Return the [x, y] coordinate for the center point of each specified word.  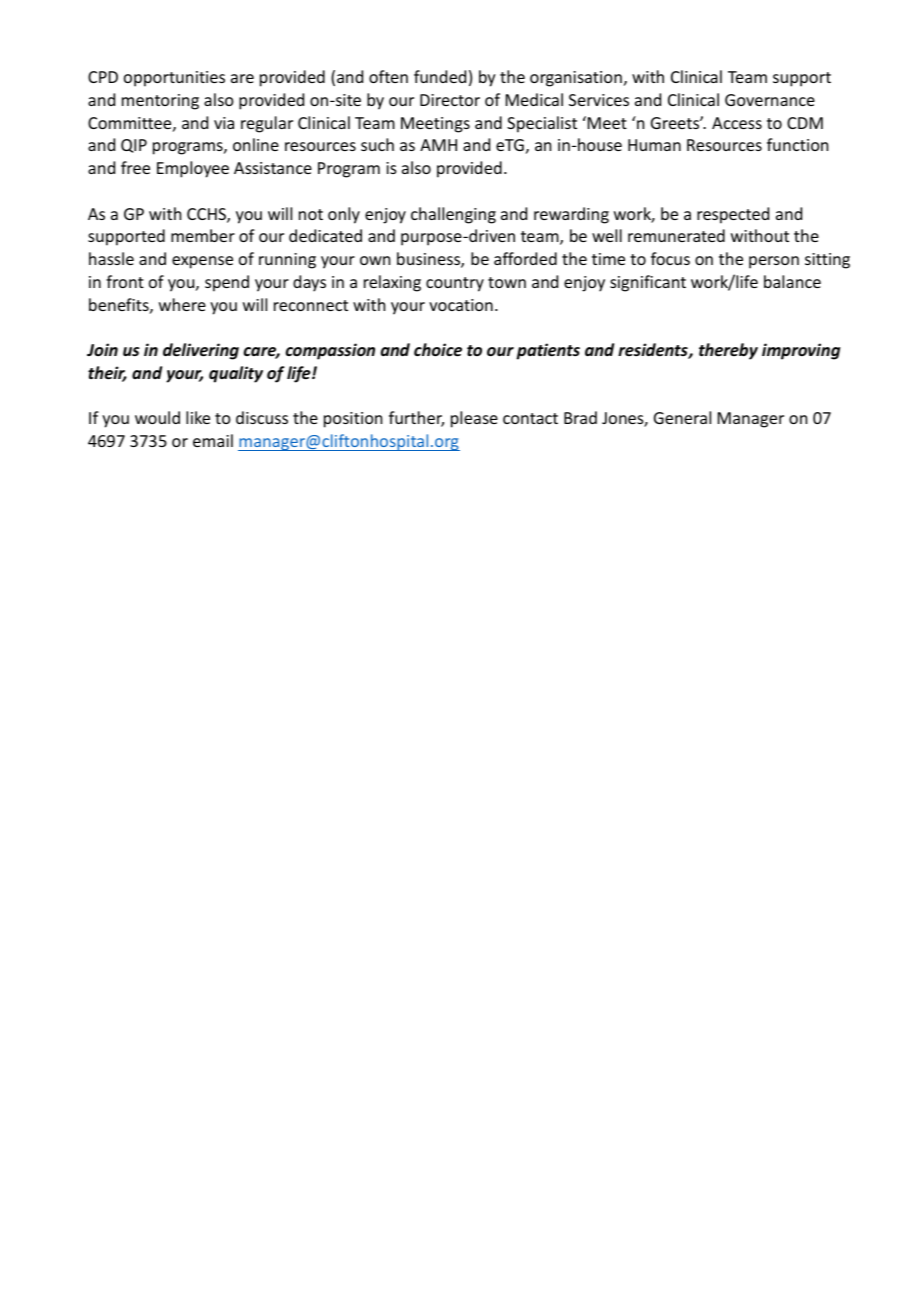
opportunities [174, 79]
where [182, 304]
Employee [193, 169]
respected [733, 215]
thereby [728, 351]
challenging [453, 215]
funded [440, 76]
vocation [461, 305]
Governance [770, 100]
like [198, 417]
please [474, 419]
